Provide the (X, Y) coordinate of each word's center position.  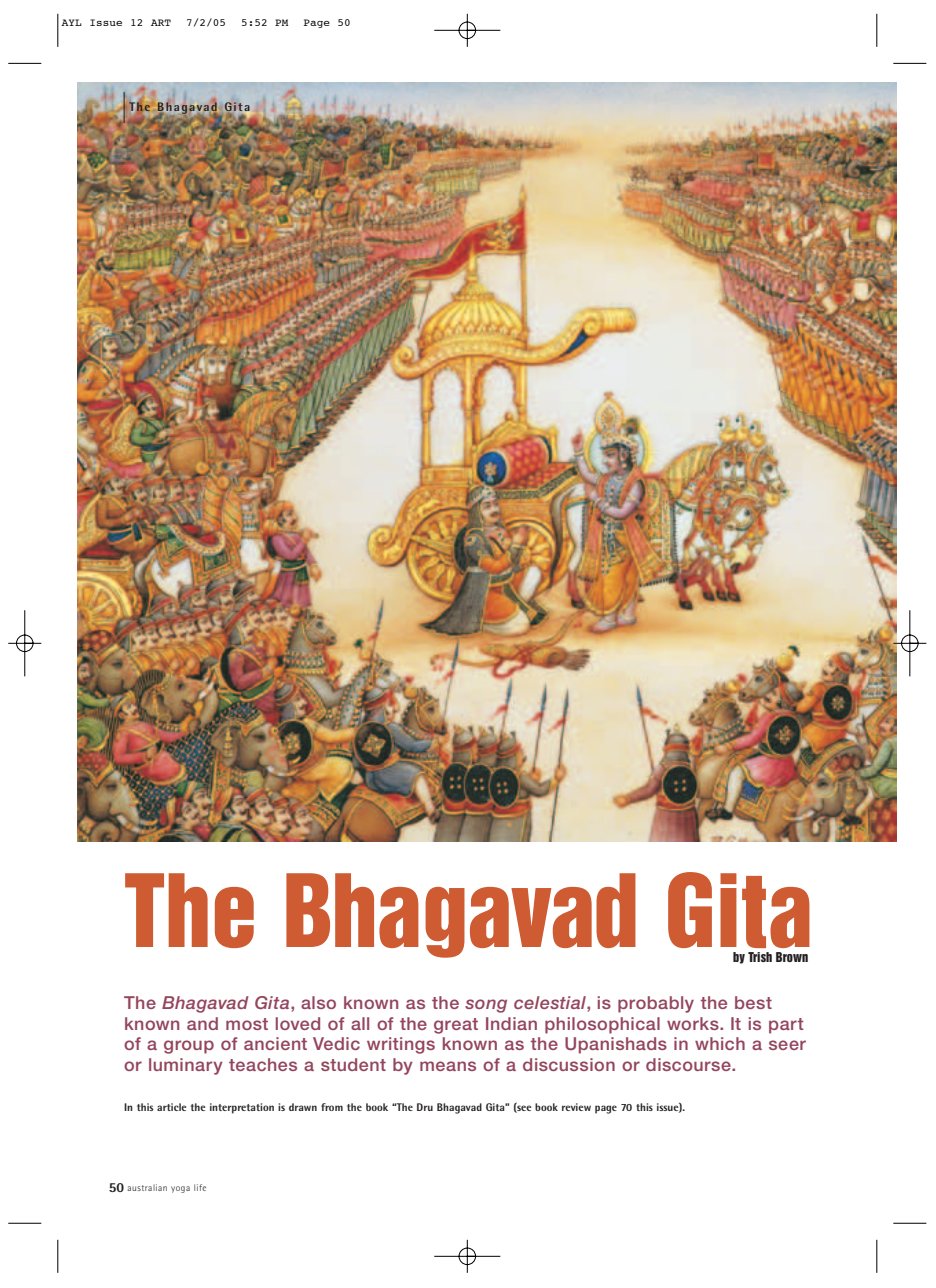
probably (656, 1004)
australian (147, 1187)
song (486, 1006)
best (753, 1002)
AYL (71, 22)
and (202, 1023)
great (456, 1026)
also (318, 1002)
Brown (792, 957)
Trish (760, 957)
